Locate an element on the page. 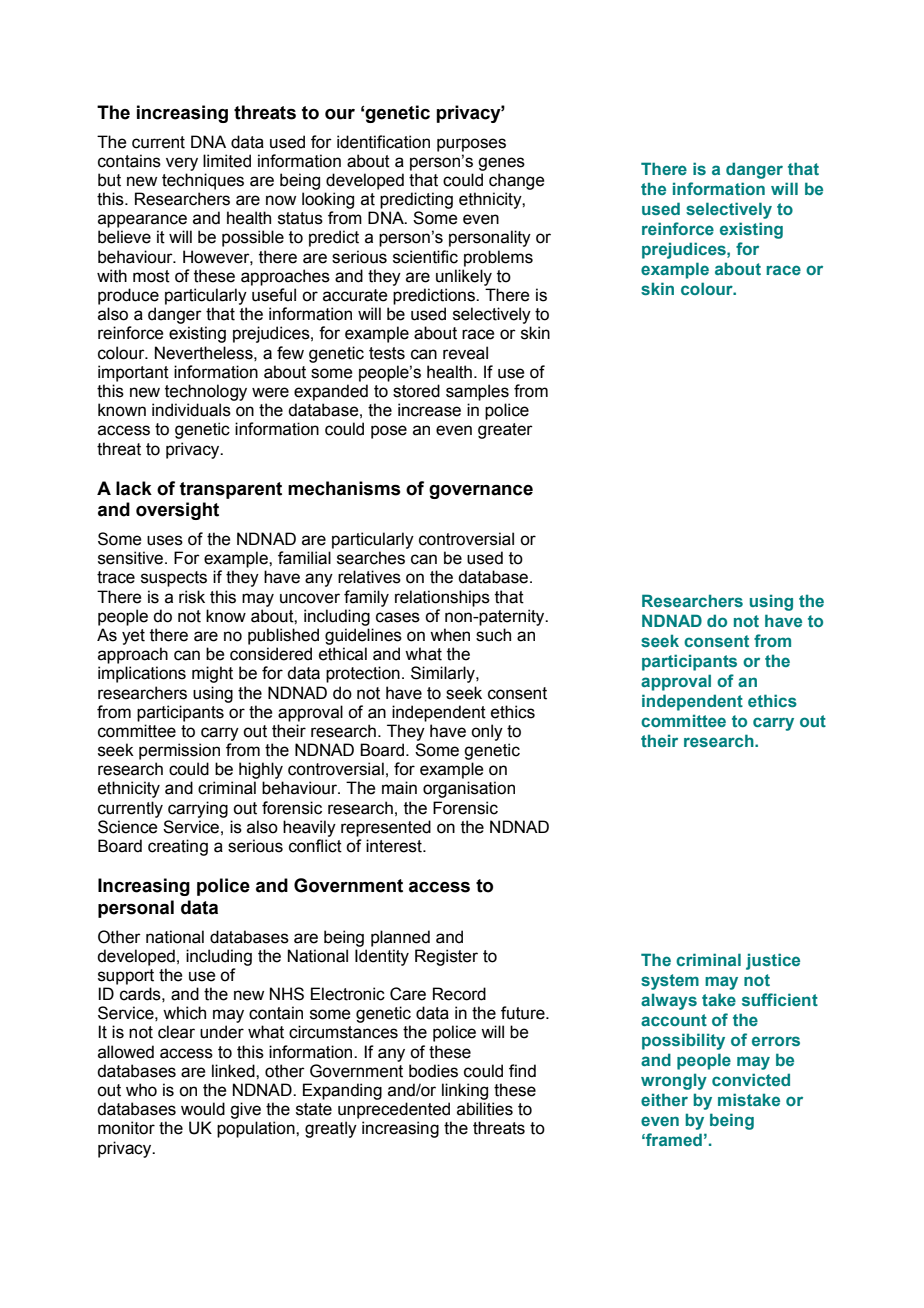 The height and width of the image is (1308, 924). greater is located at coordinates (505, 431).
